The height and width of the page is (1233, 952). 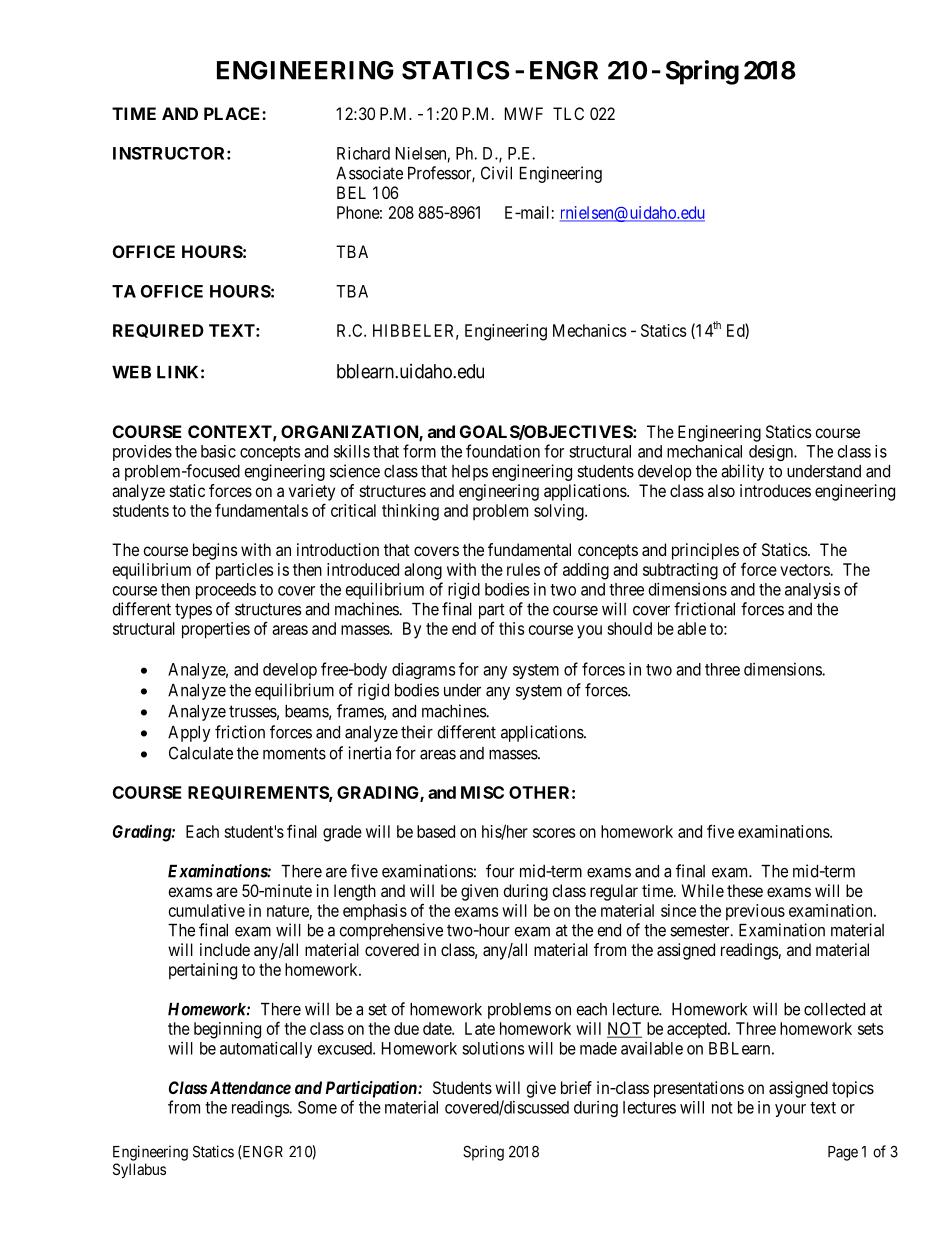 What do you see at coordinates (496, 173) in the page?
I see `Civil` at bounding box center [496, 173].
